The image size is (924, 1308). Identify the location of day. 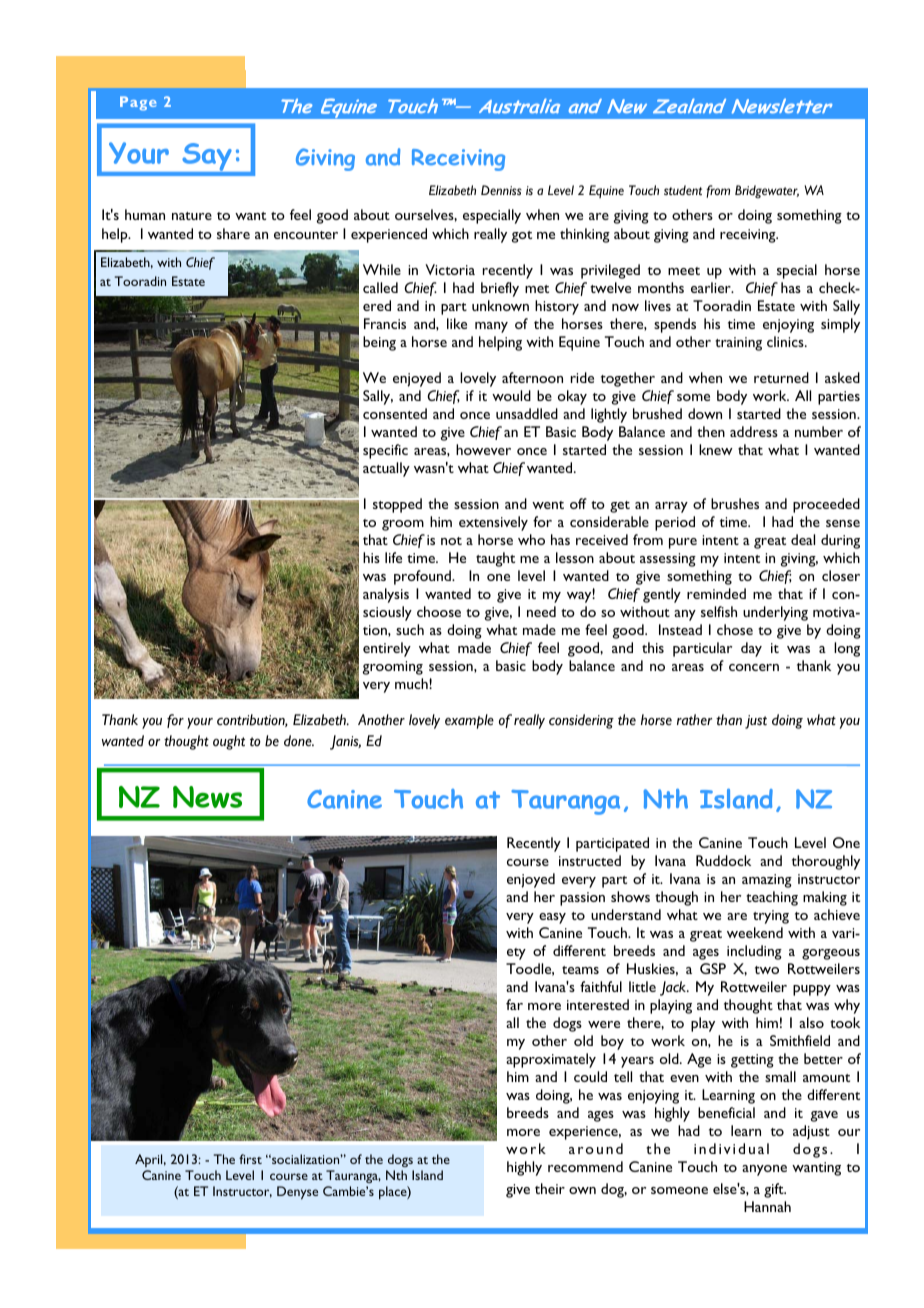
(751, 649).
